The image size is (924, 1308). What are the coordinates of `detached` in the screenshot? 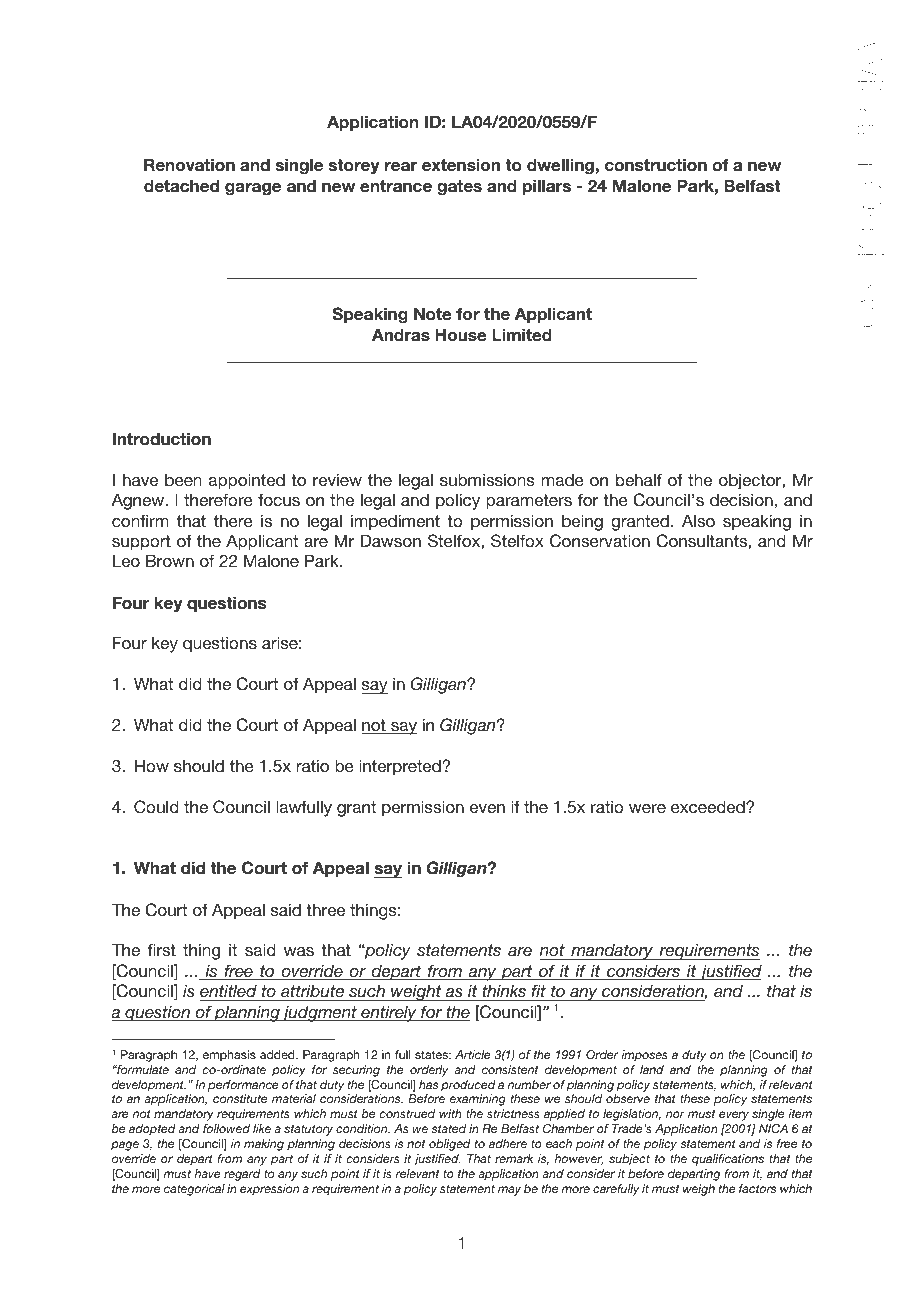 It's located at (181, 186).
